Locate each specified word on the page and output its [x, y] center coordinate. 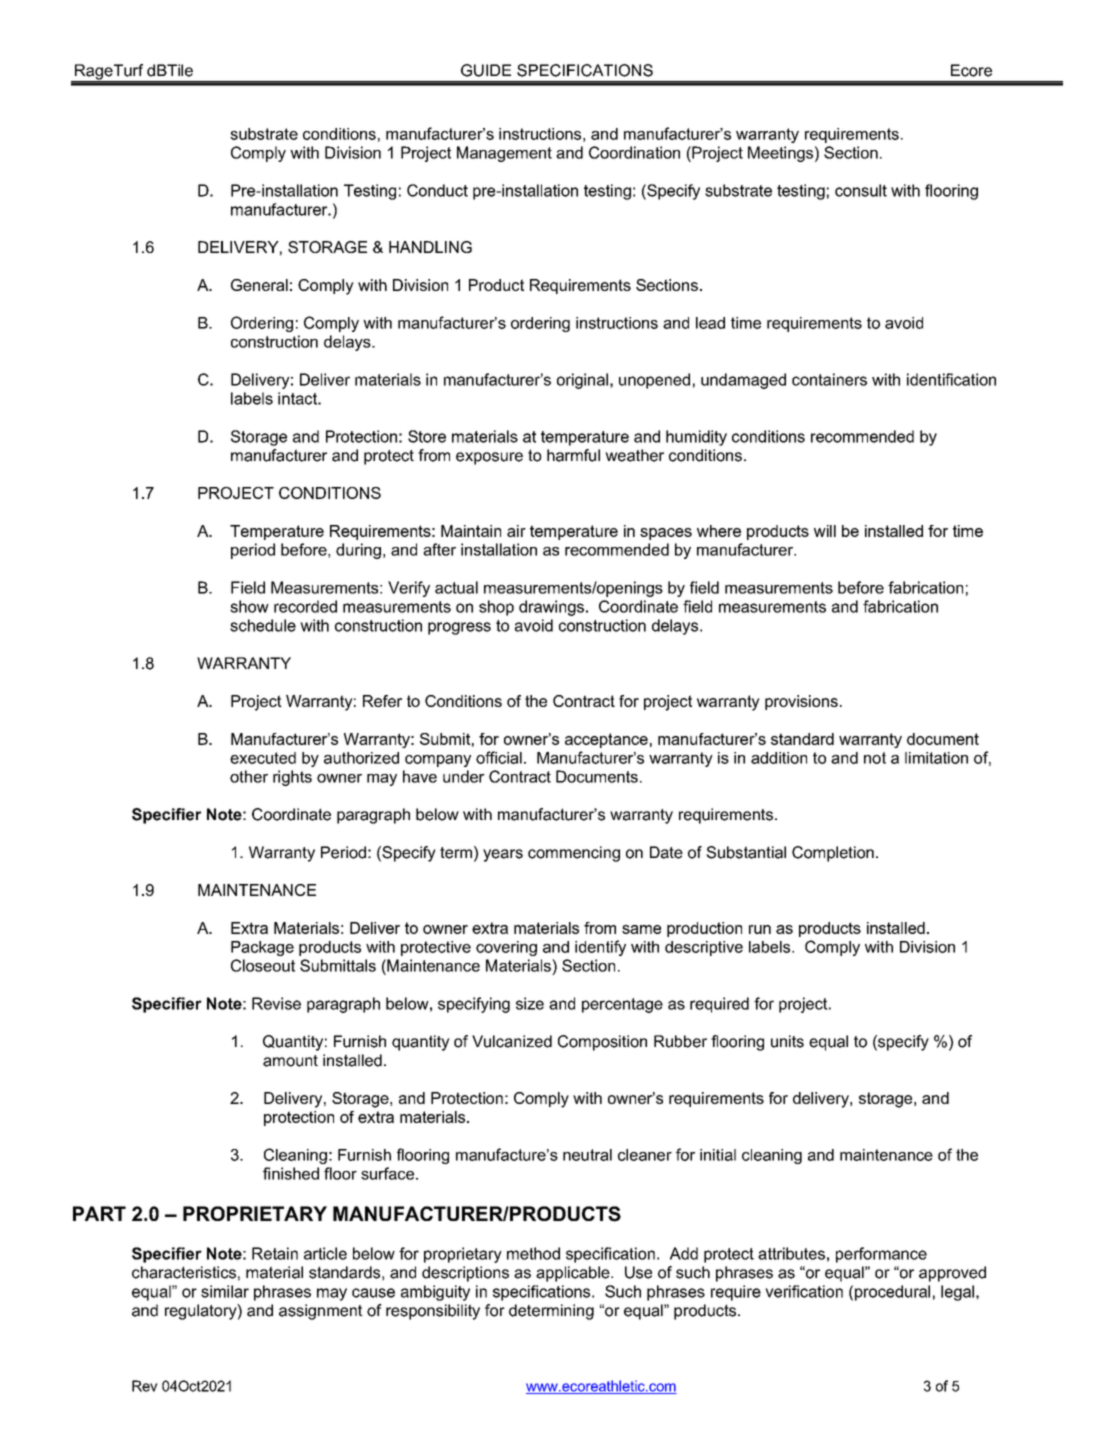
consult [861, 190]
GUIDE [486, 70]
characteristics [184, 1272]
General [259, 285]
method [533, 1253]
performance [881, 1255]
